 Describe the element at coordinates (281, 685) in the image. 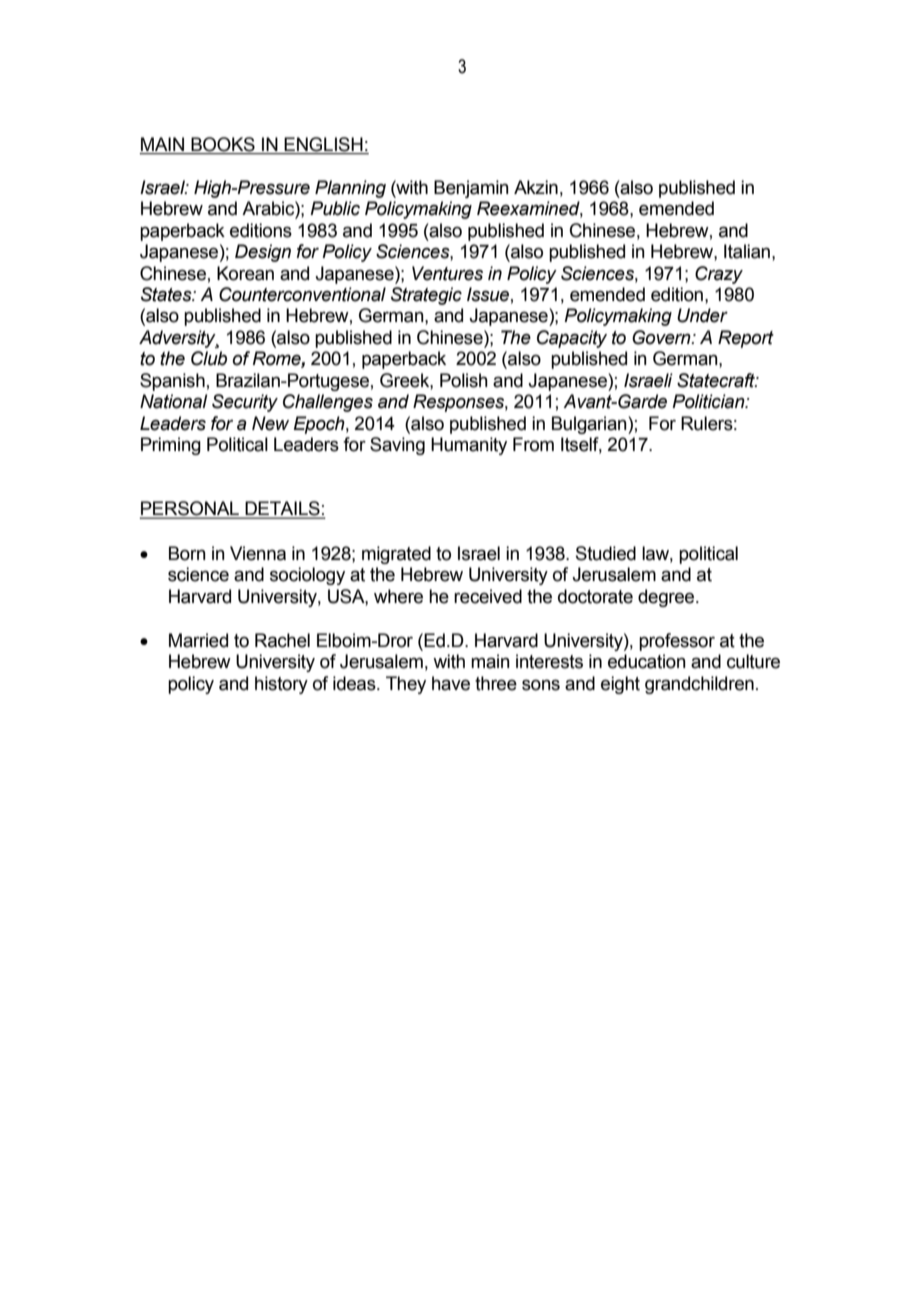

I see `history` at that location.
